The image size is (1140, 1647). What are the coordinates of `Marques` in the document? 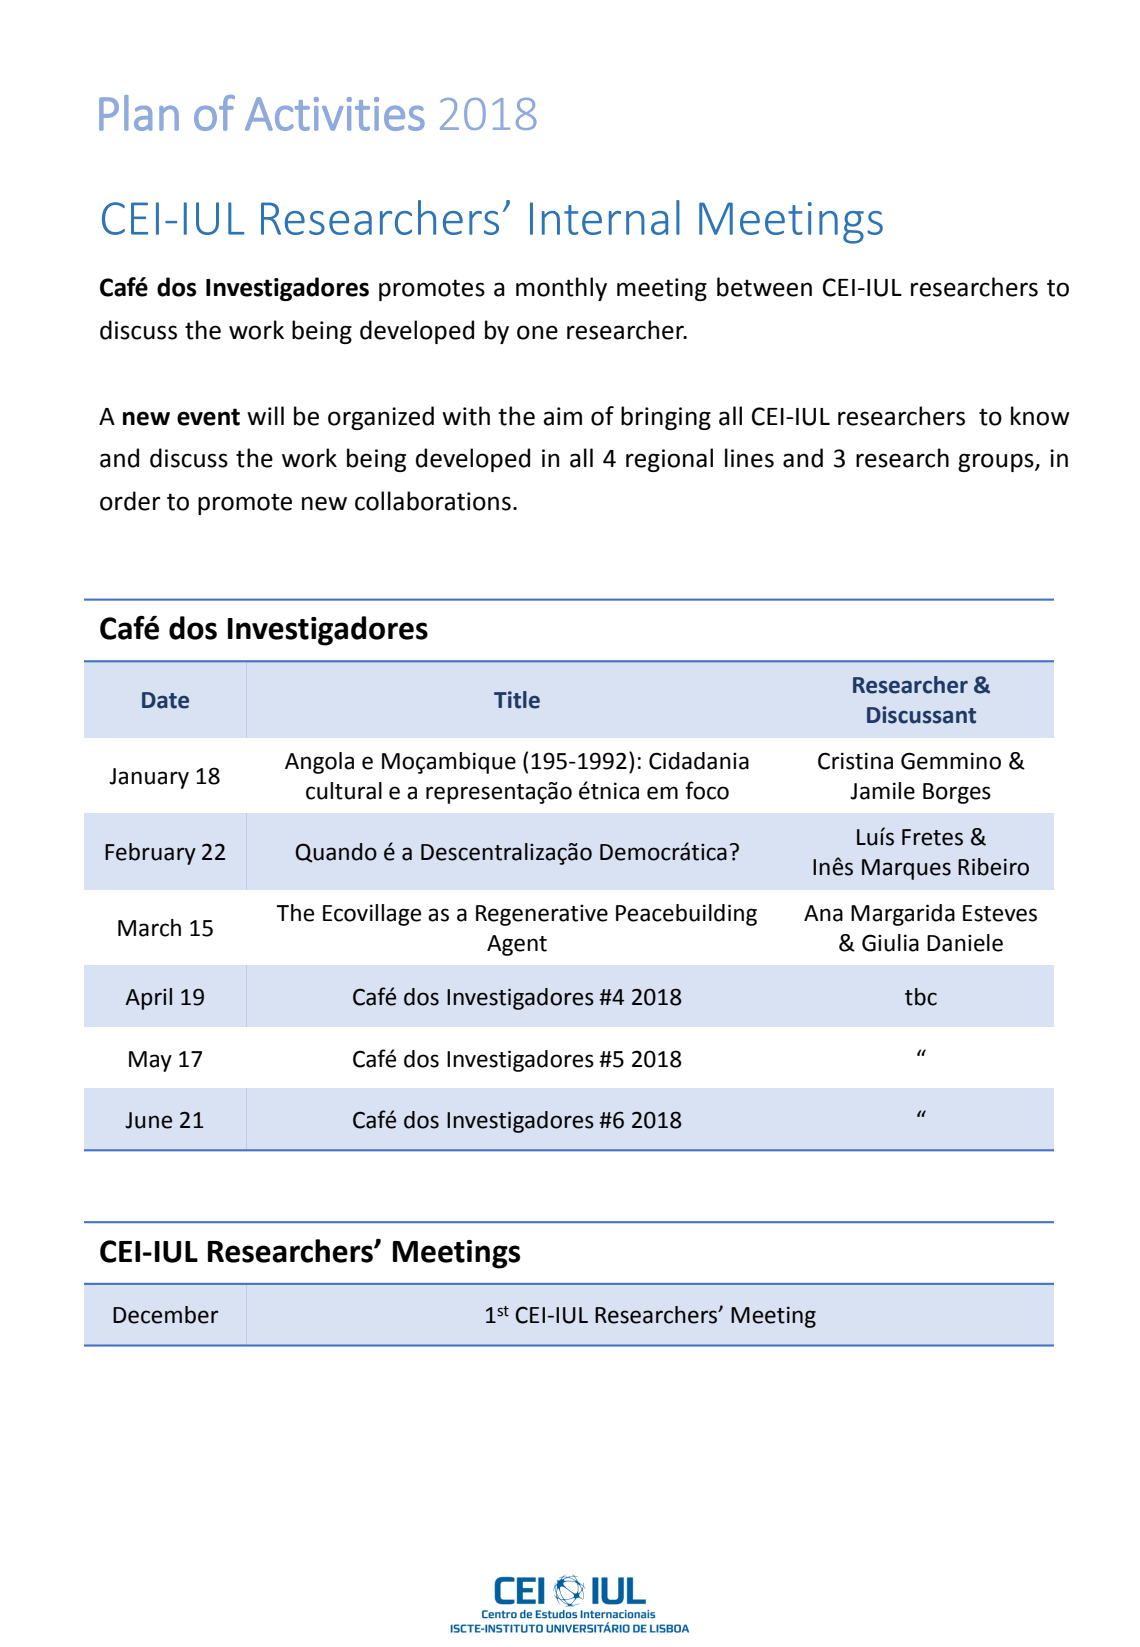 It's located at (906, 869).
